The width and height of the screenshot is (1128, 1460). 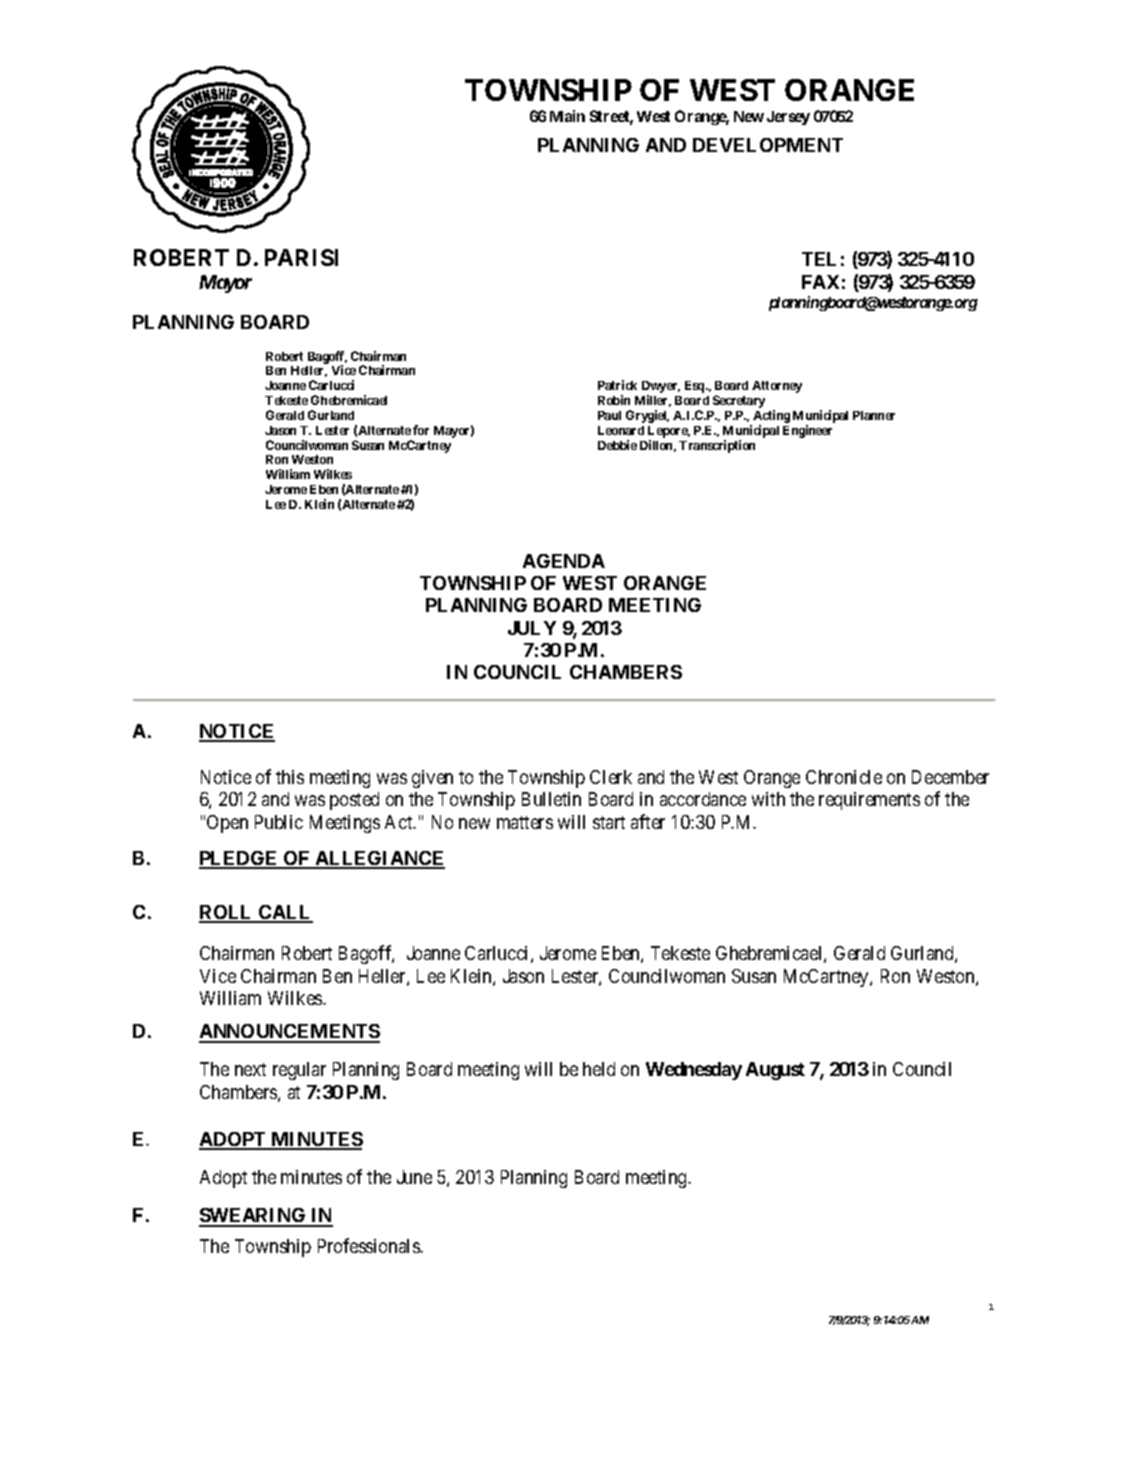 I want to click on ANNOUNCEMENTS, so click(x=289, y=1033).
